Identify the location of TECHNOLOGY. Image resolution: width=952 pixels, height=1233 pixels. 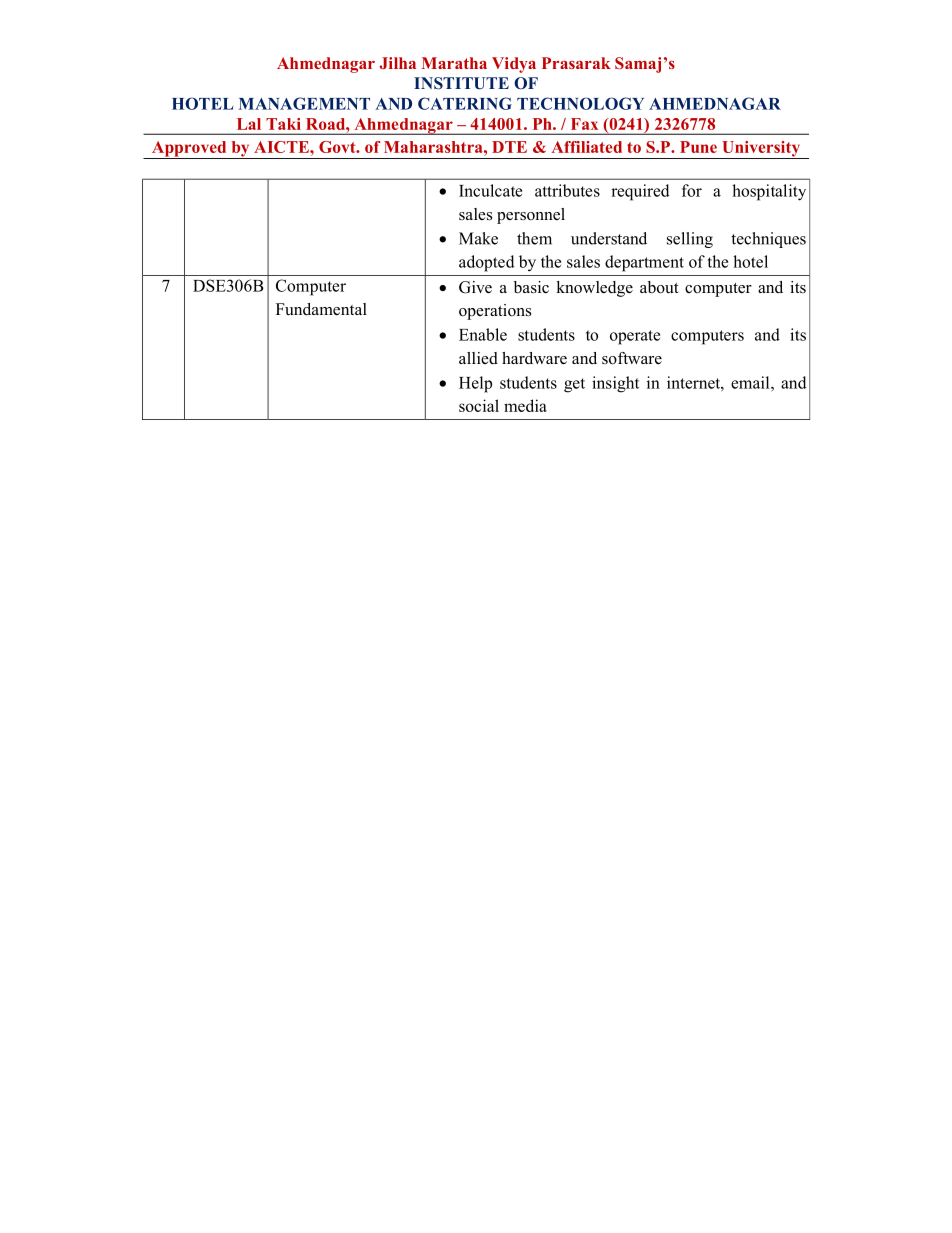
(580, 103).
